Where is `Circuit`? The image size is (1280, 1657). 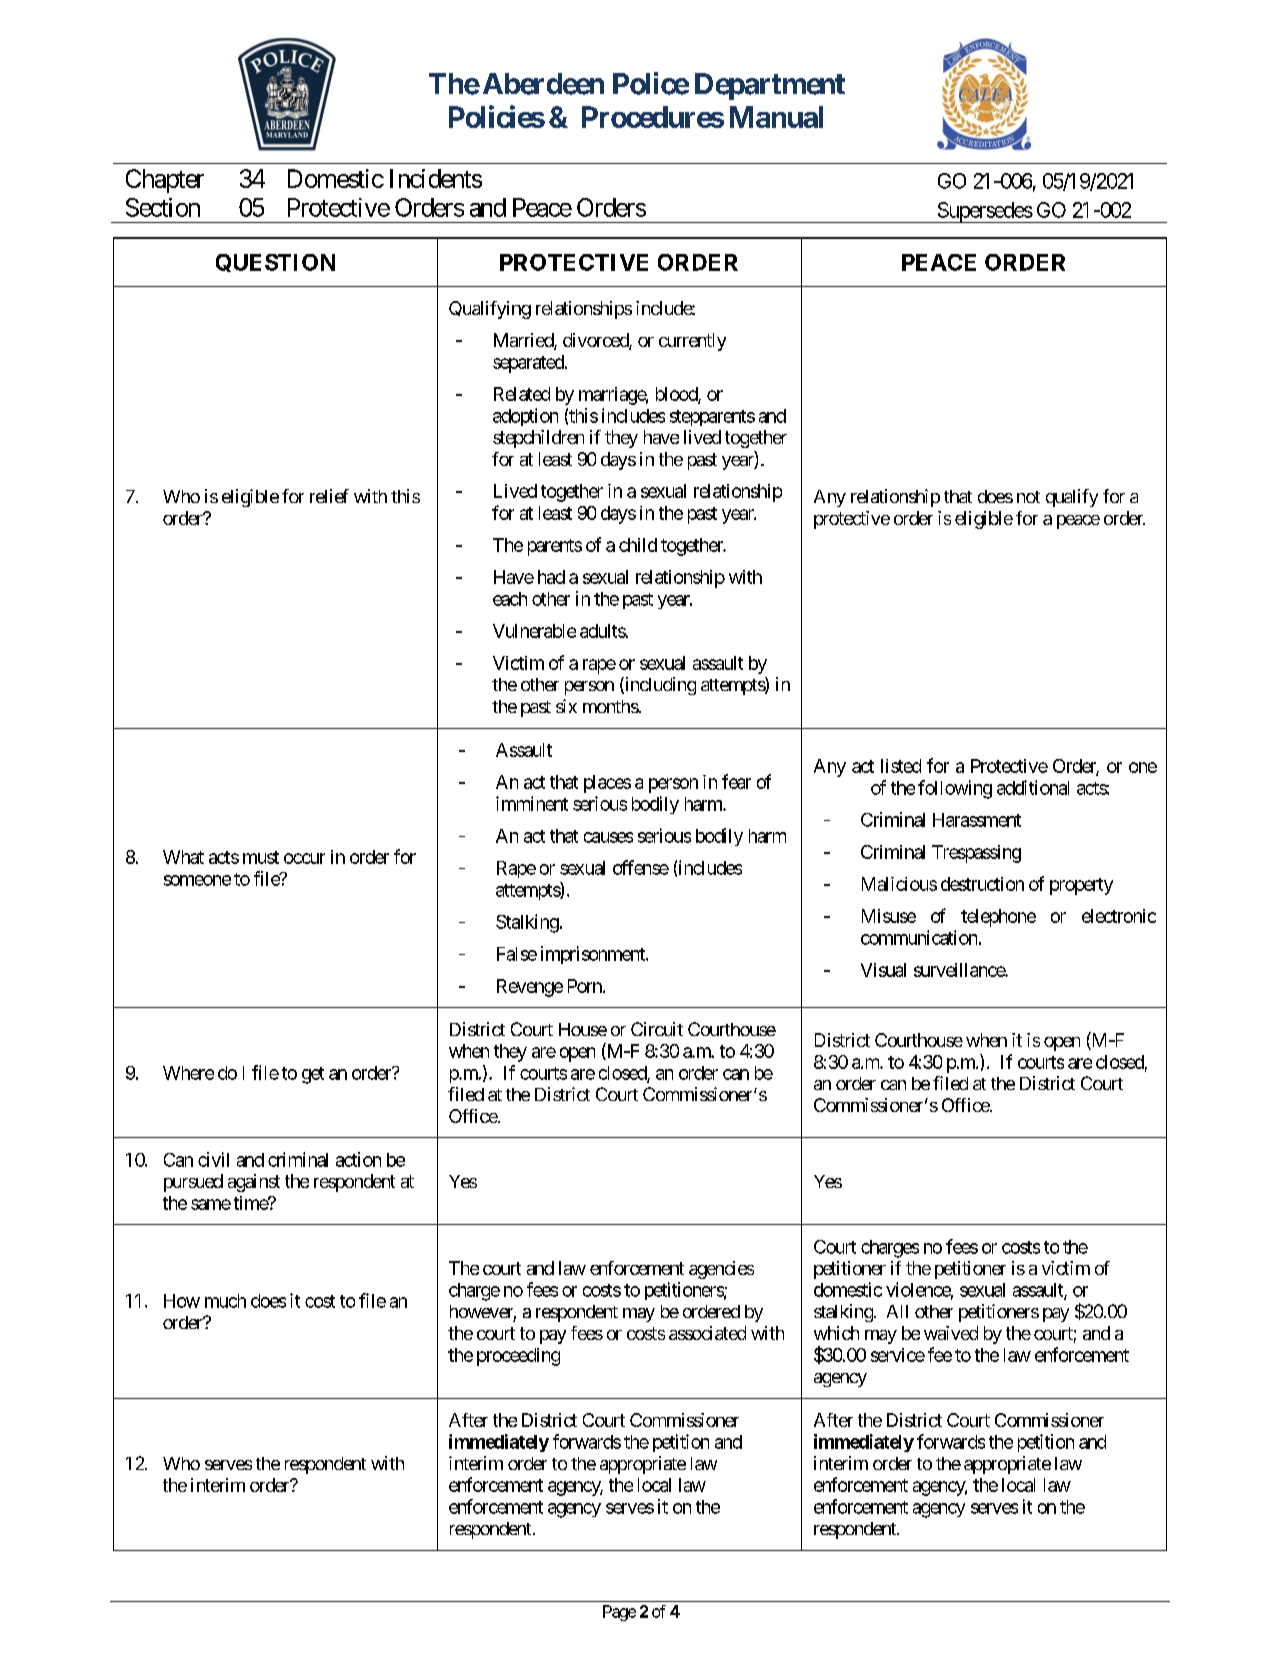 Circuit is located at coordinates (657, 1029).
